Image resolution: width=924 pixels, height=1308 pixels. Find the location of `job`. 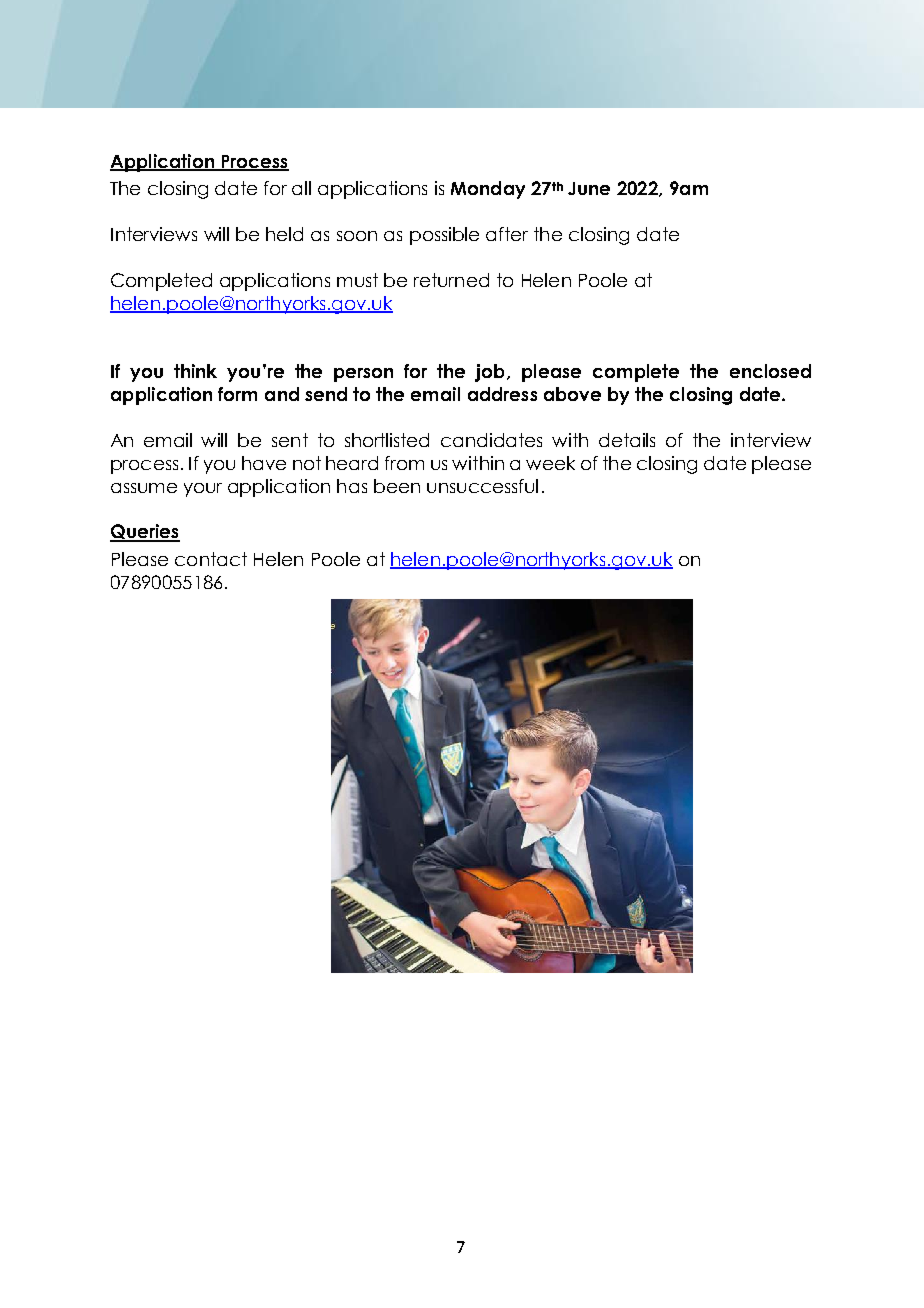

job is located at coordinates (489, 373).
